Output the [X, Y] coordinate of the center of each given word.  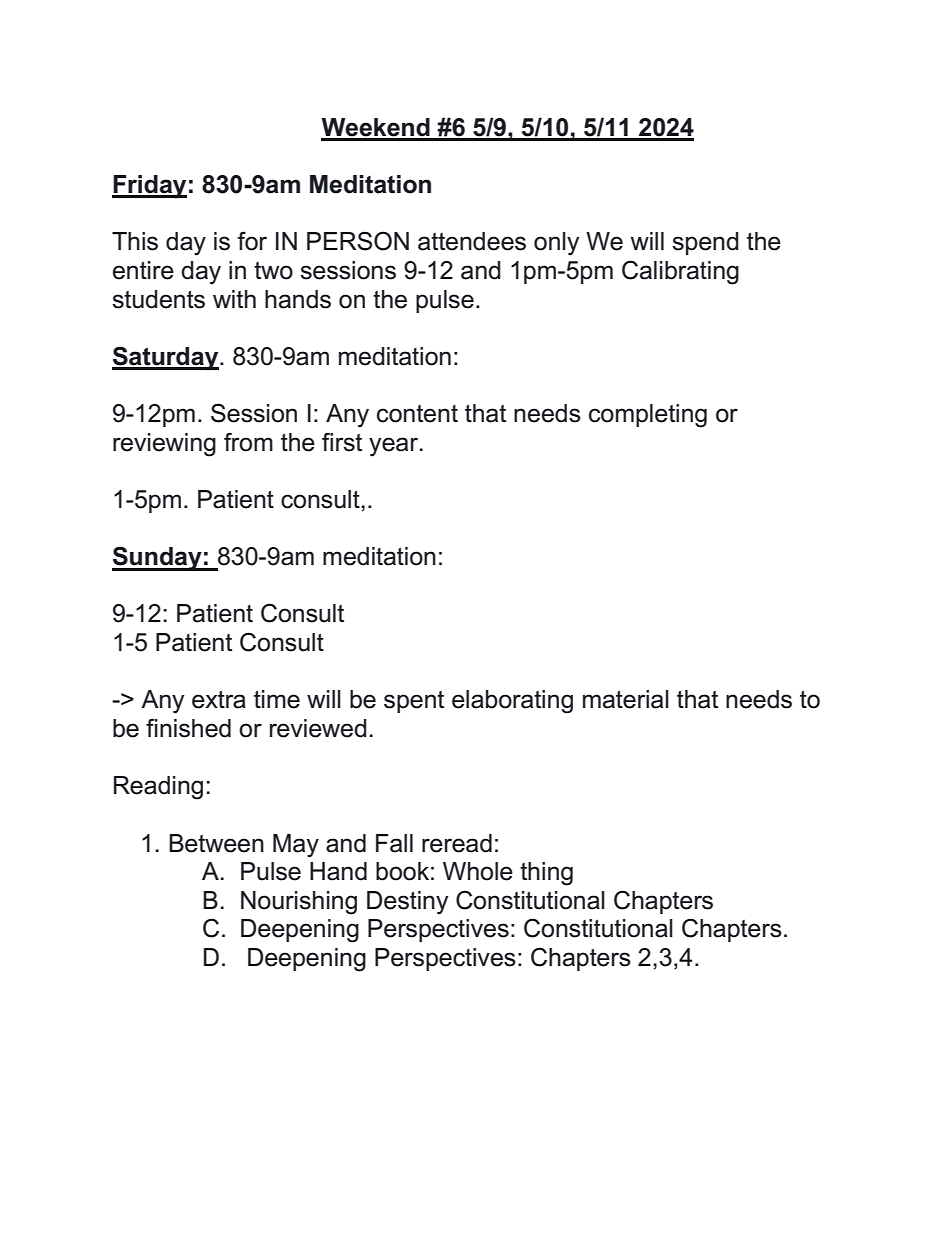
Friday [149, 187]
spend [705, 243]
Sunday [158, 558]
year [395, 447]
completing [648, 416]
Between [216, 843]
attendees [472, 241]
